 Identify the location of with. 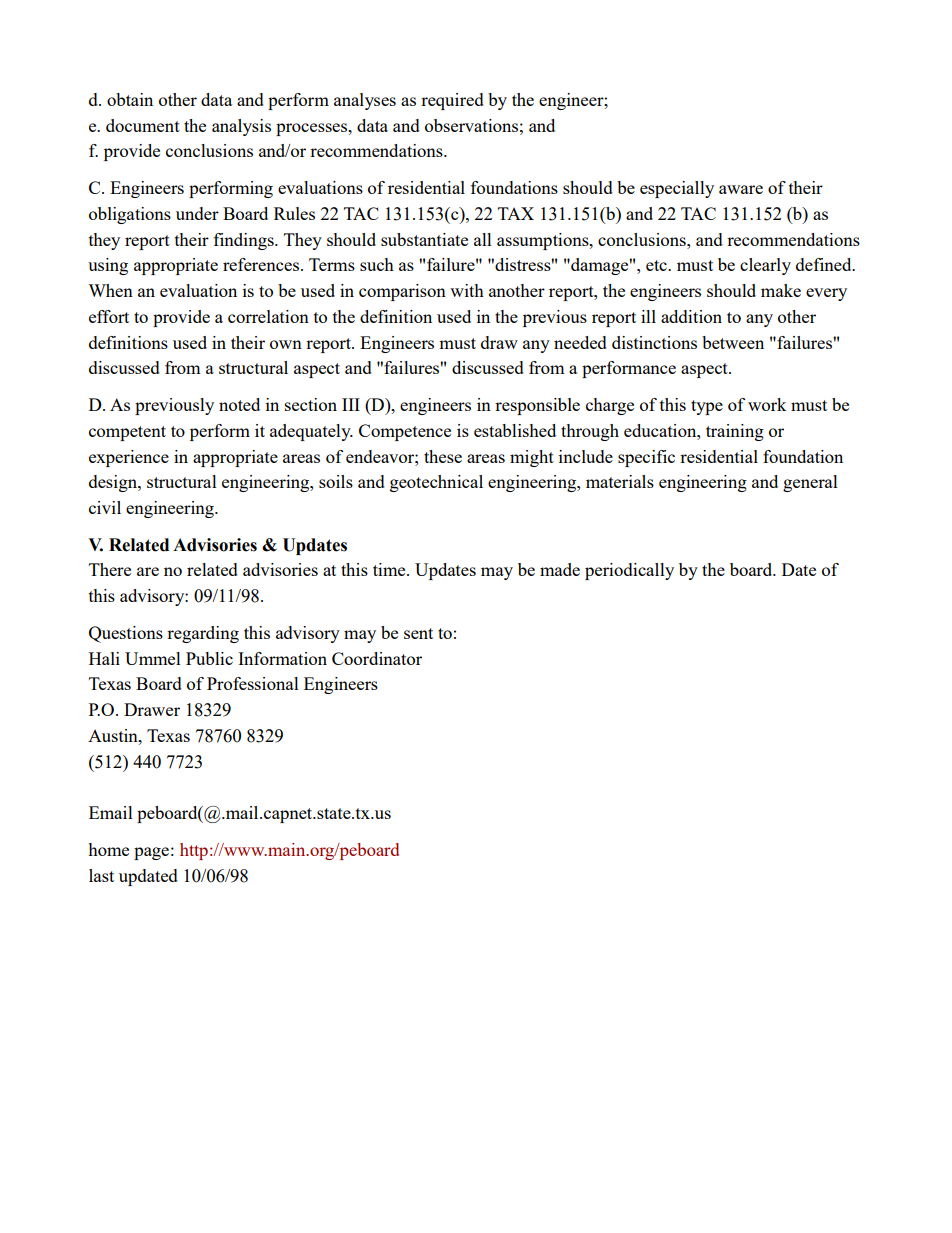
(467, 290).
